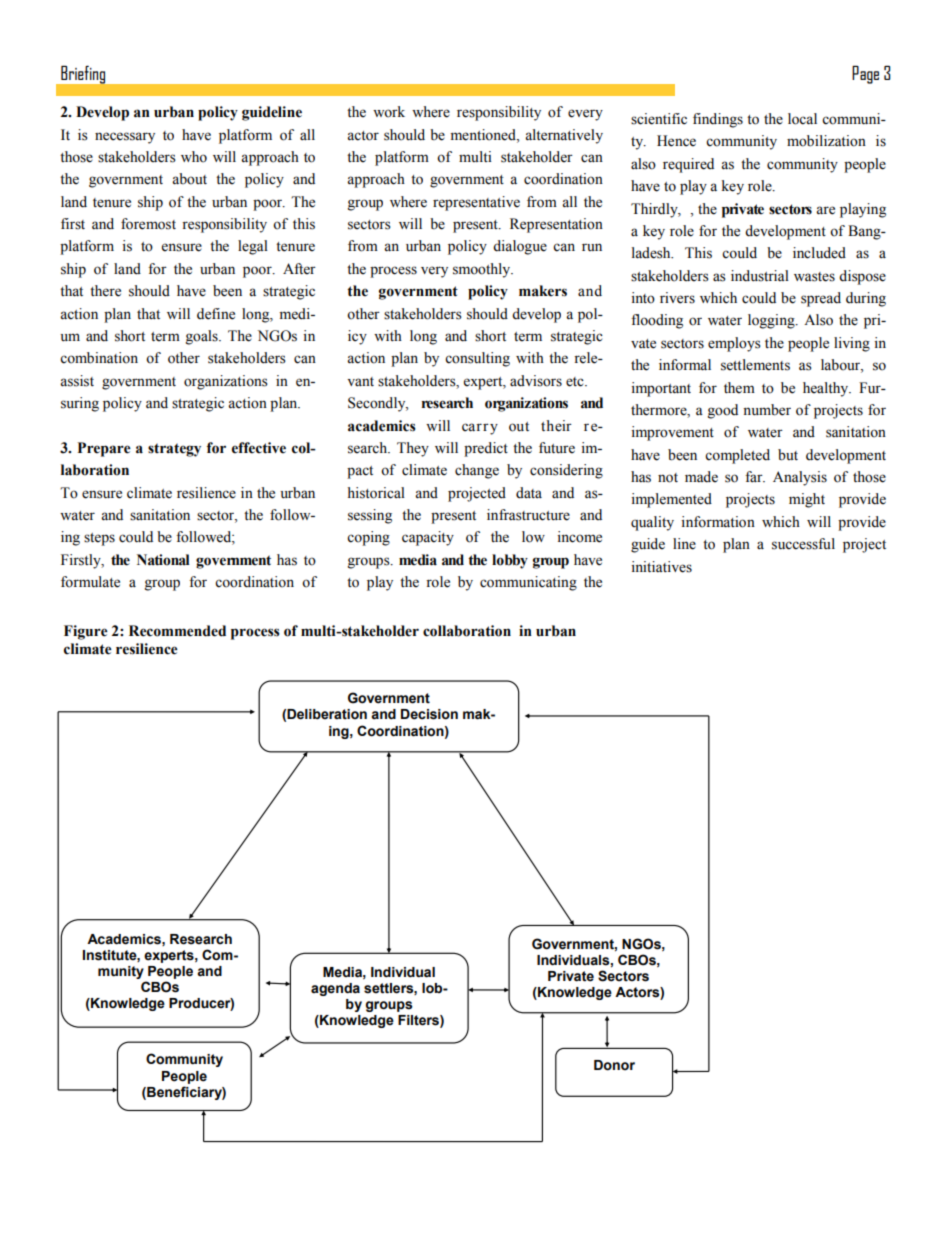  What do you see at coordinates (163, 560) in the page?
I see `National` at bounding box center [163, 560].
